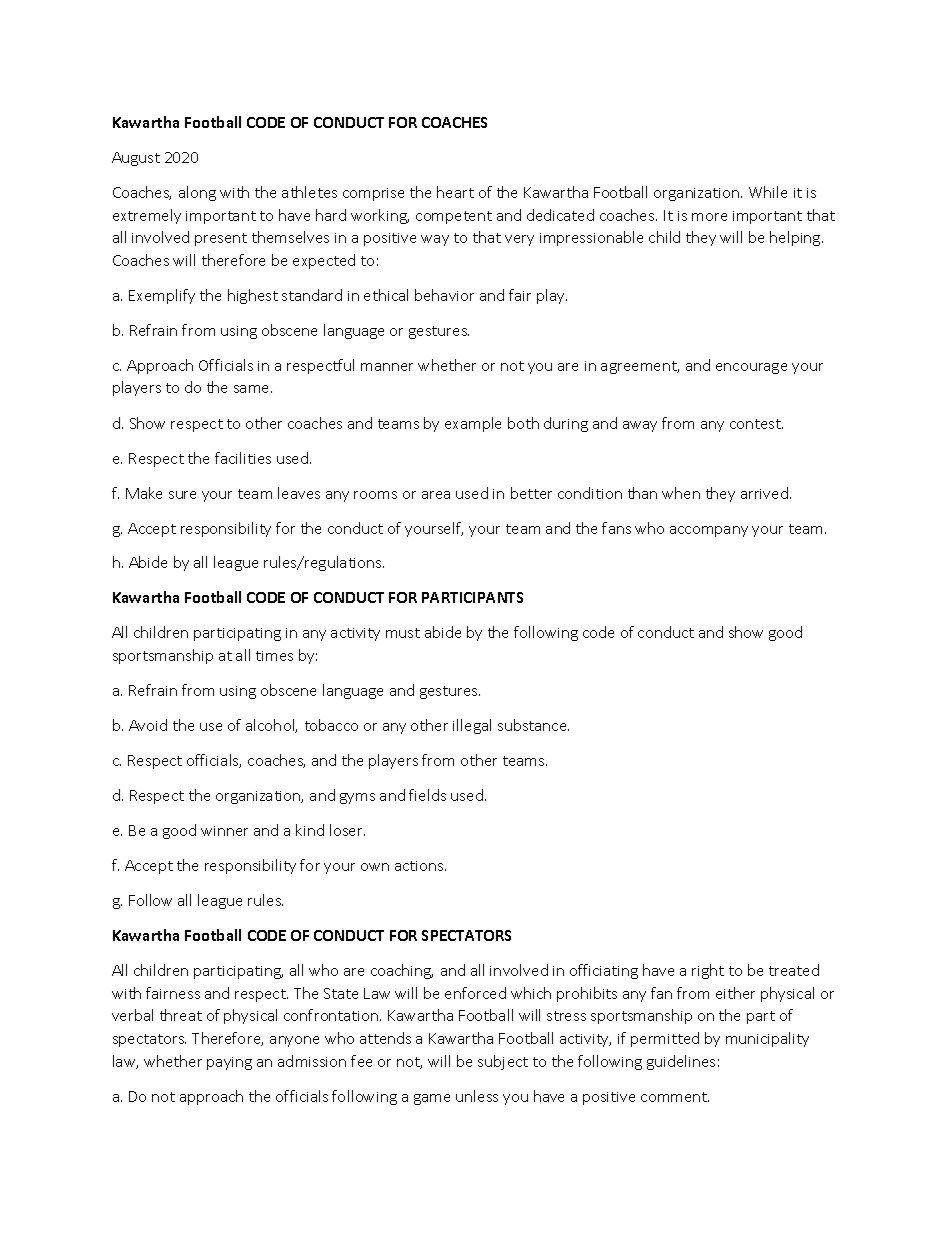 The image size is (952, 1233). Describe the element at coordinates (274, 656) in the page. I see `times` at that location.
